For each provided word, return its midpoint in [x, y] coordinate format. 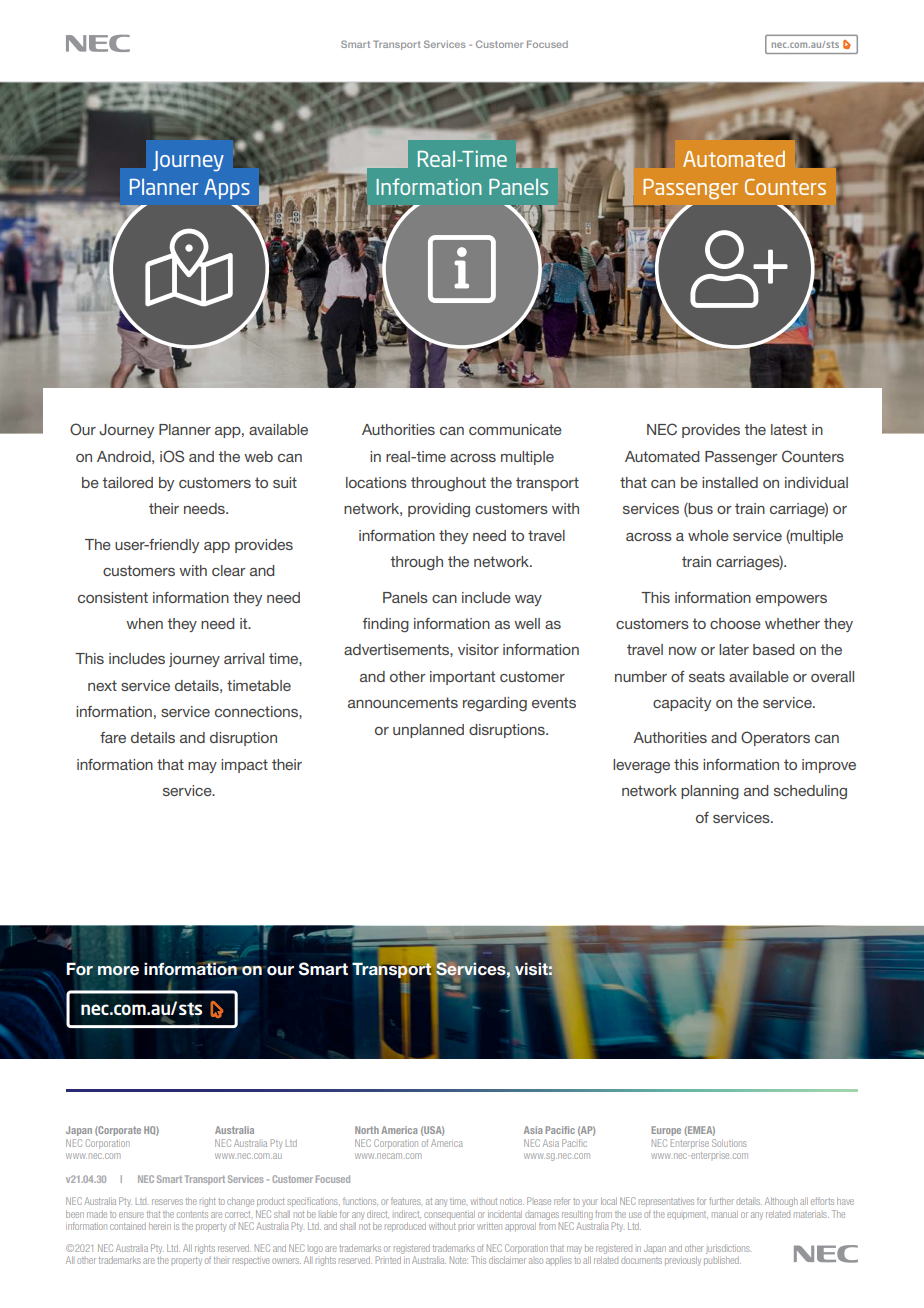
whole [708, 535]
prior [466, 1227]
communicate [515, 429]
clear [229, 570]
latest [789, 429]
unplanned [428, 731]
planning [710, 792]
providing [439, 510]
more [118, 971]
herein [160, 1226]
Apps [227, 189]
